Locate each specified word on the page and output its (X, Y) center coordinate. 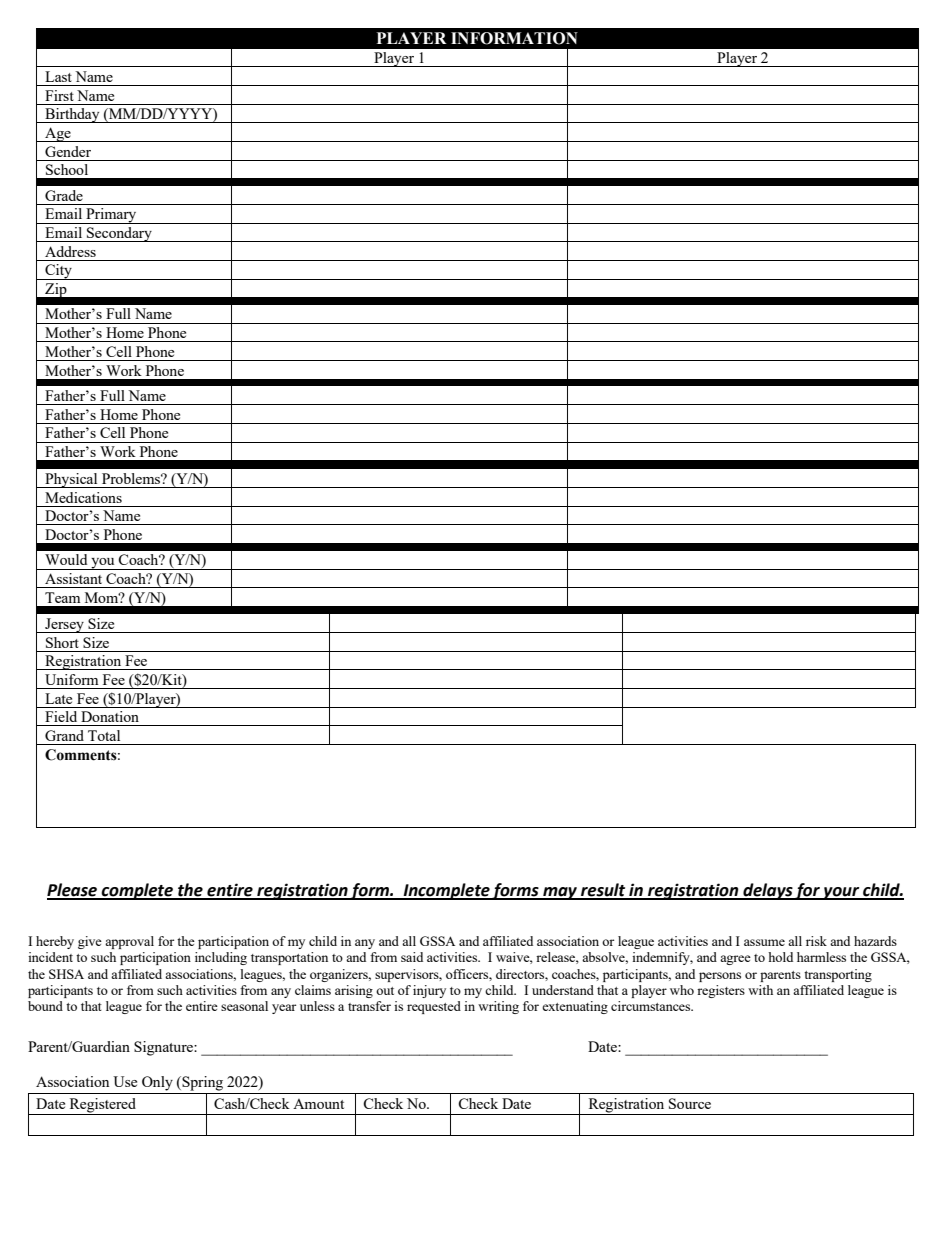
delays (767, 891)
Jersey (64, 625)
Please (73, 891)
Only (157, 1083)
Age (58, 134)
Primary (111, 216)
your (841, 893)
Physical (71, 480)
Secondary (119, 234)
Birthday (72, 115)
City (58, 272)
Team (62, 597)
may (560, 893)
